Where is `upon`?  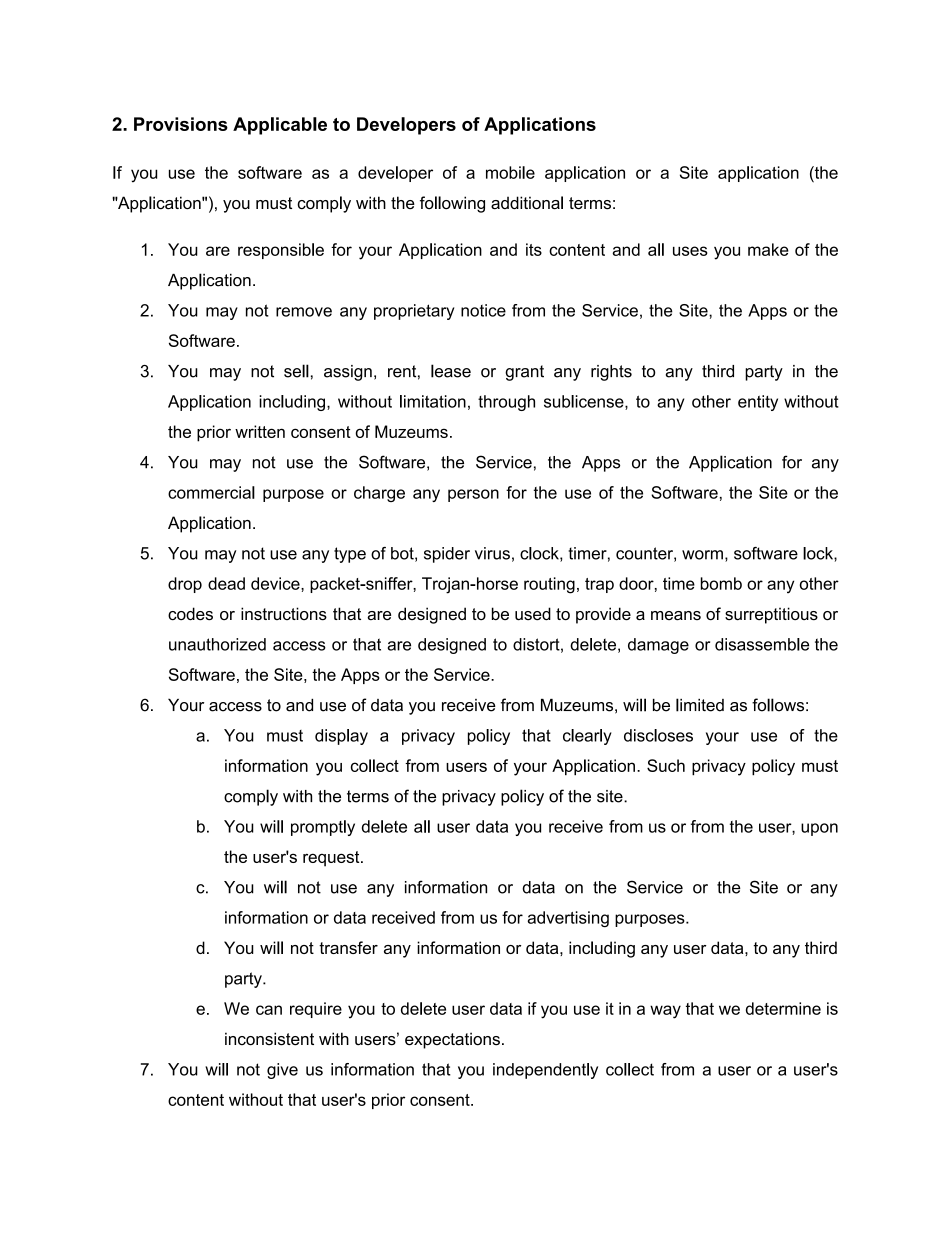 upon is located at coordinates (819, 829).
